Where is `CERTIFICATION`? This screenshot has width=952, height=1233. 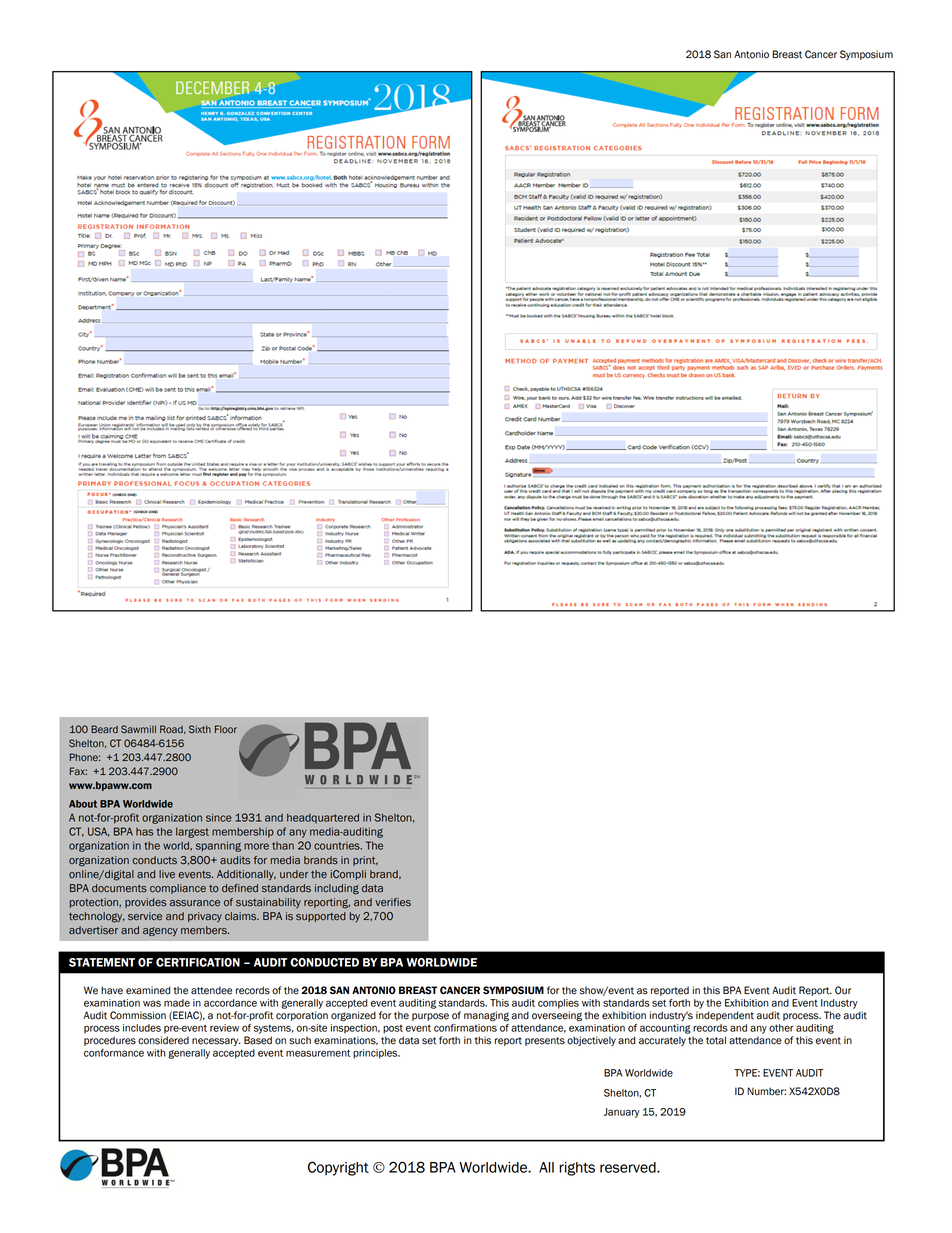
CERTIFICATION is located at coordinates (198, 962).
